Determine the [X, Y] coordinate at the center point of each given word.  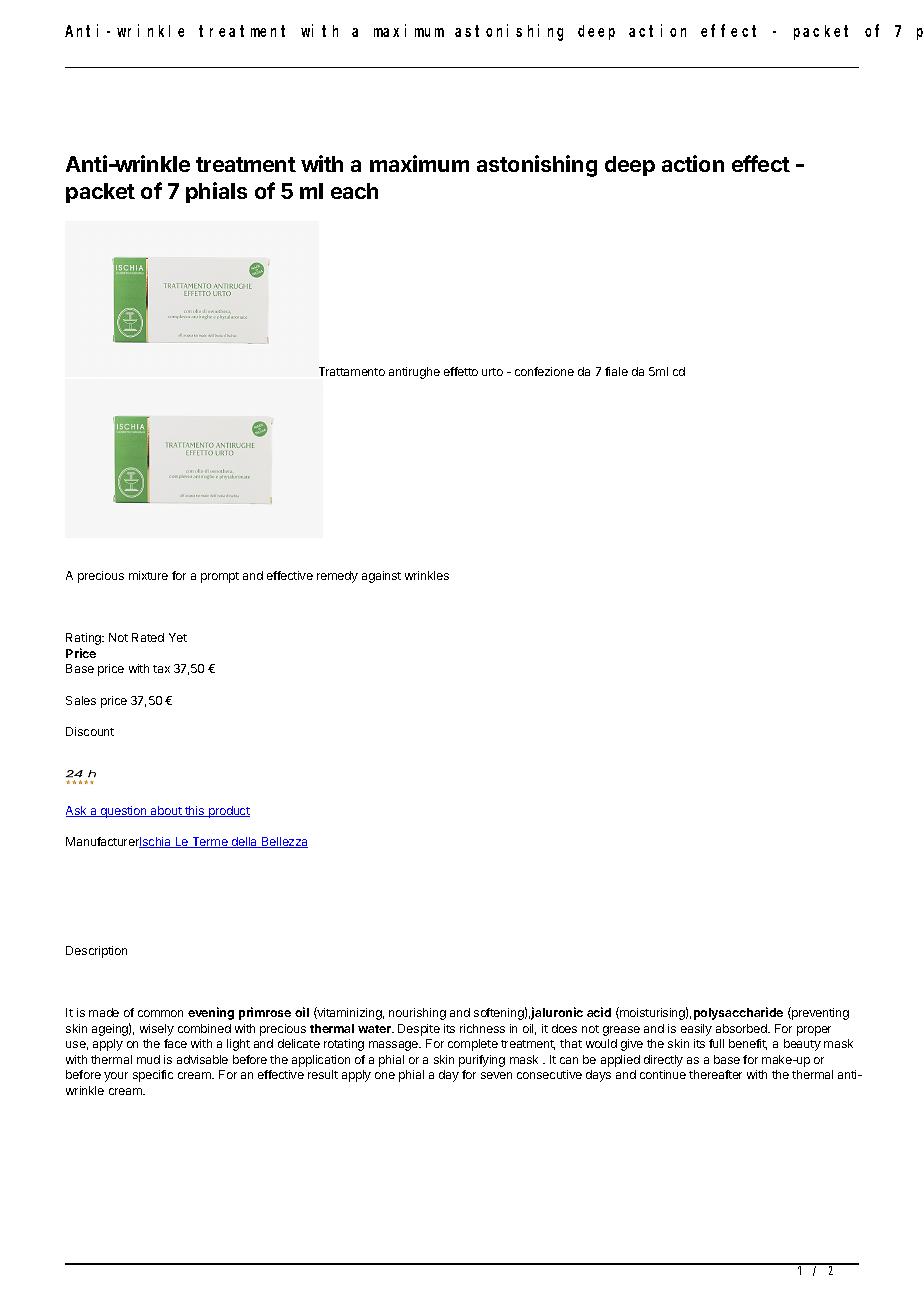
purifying [482, 1061]
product [228, 812]
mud [148, 1059]
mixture [148, 575]
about [166, 811]
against [381, 577]
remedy [337, 577]
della [245, 842]
